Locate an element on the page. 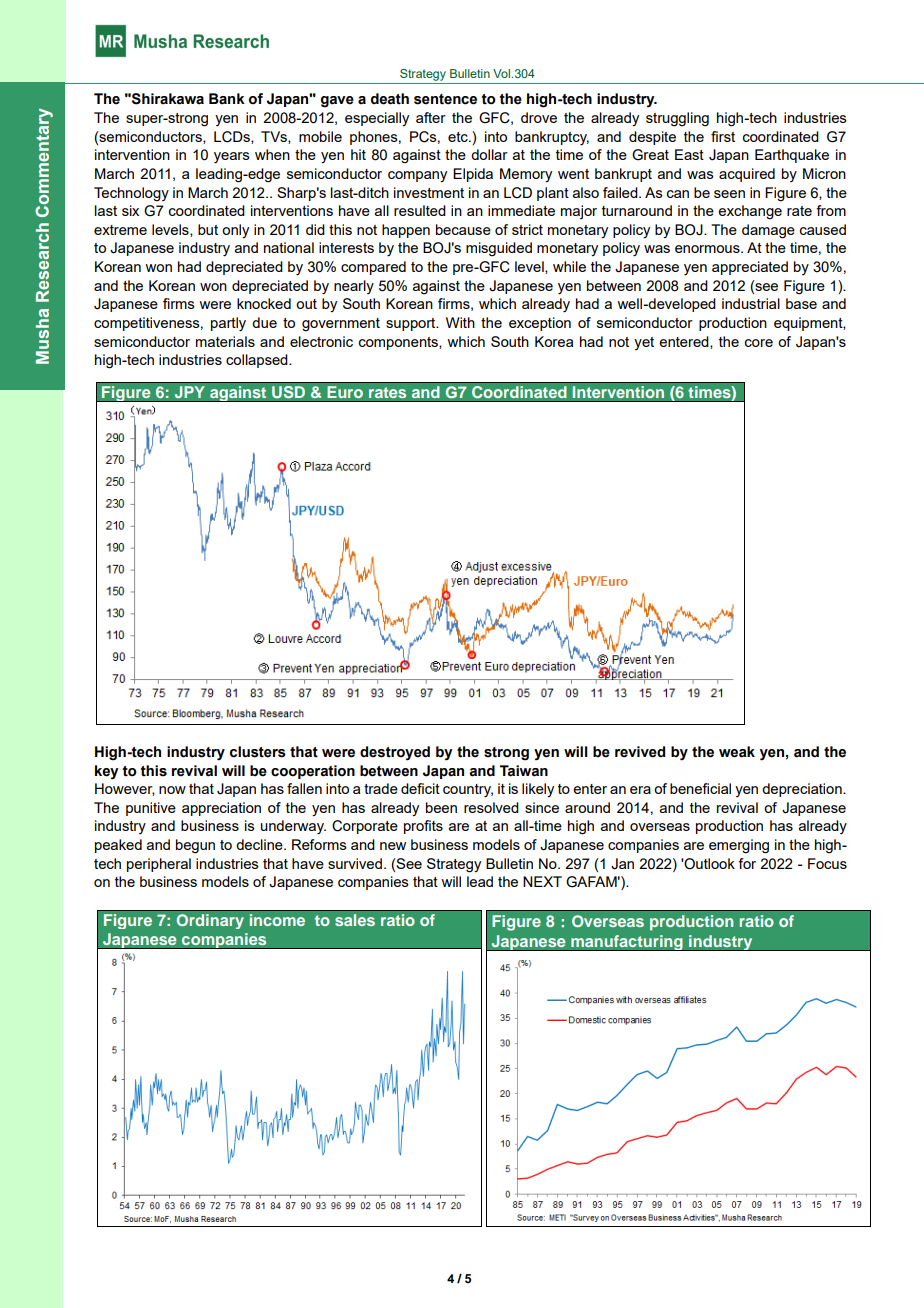 The image size is (924, 1308). begun is located at coordinates (195, 846).
